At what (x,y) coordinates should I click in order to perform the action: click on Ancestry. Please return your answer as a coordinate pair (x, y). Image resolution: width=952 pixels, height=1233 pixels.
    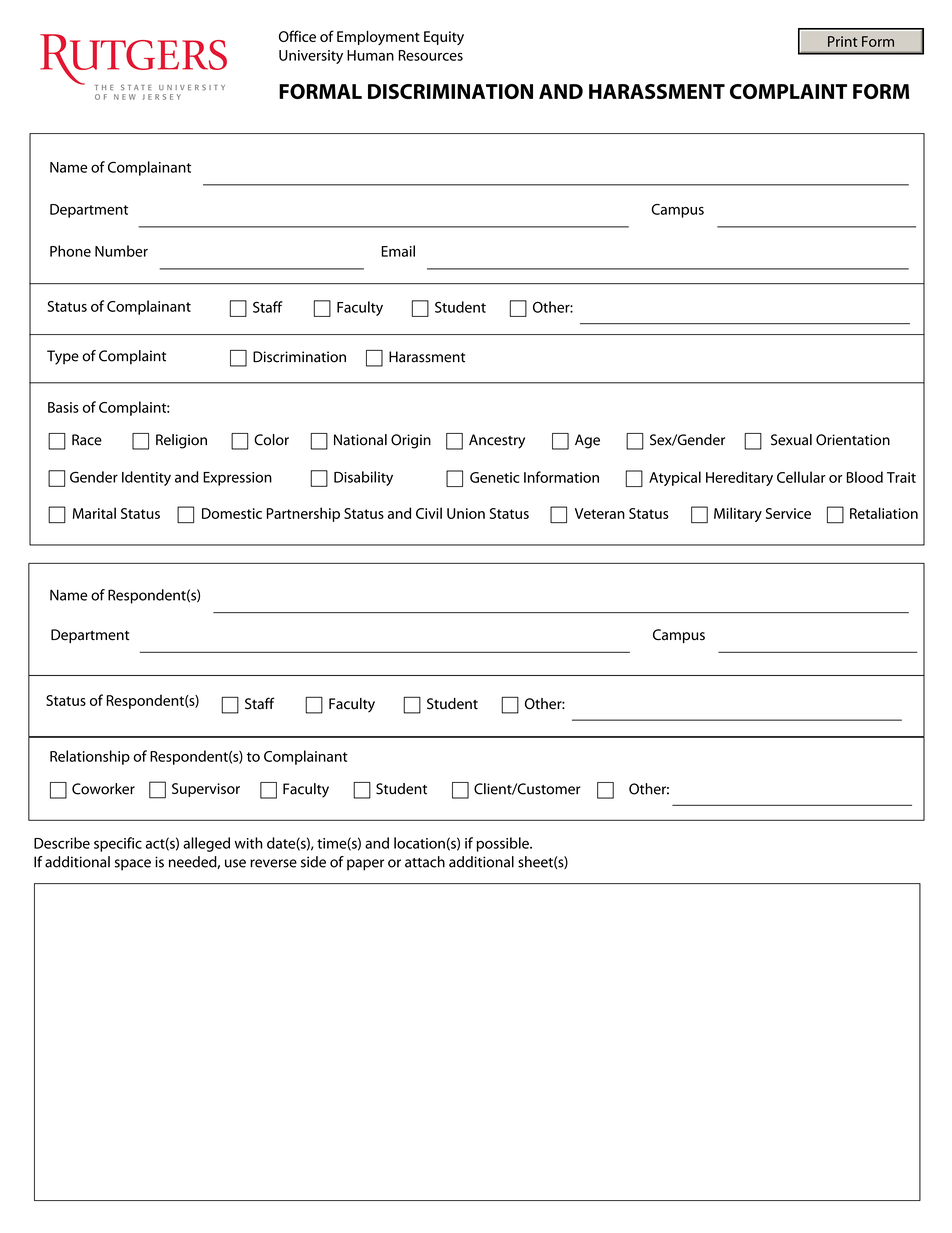
    Looking at the image, I should click on (497, 441).
